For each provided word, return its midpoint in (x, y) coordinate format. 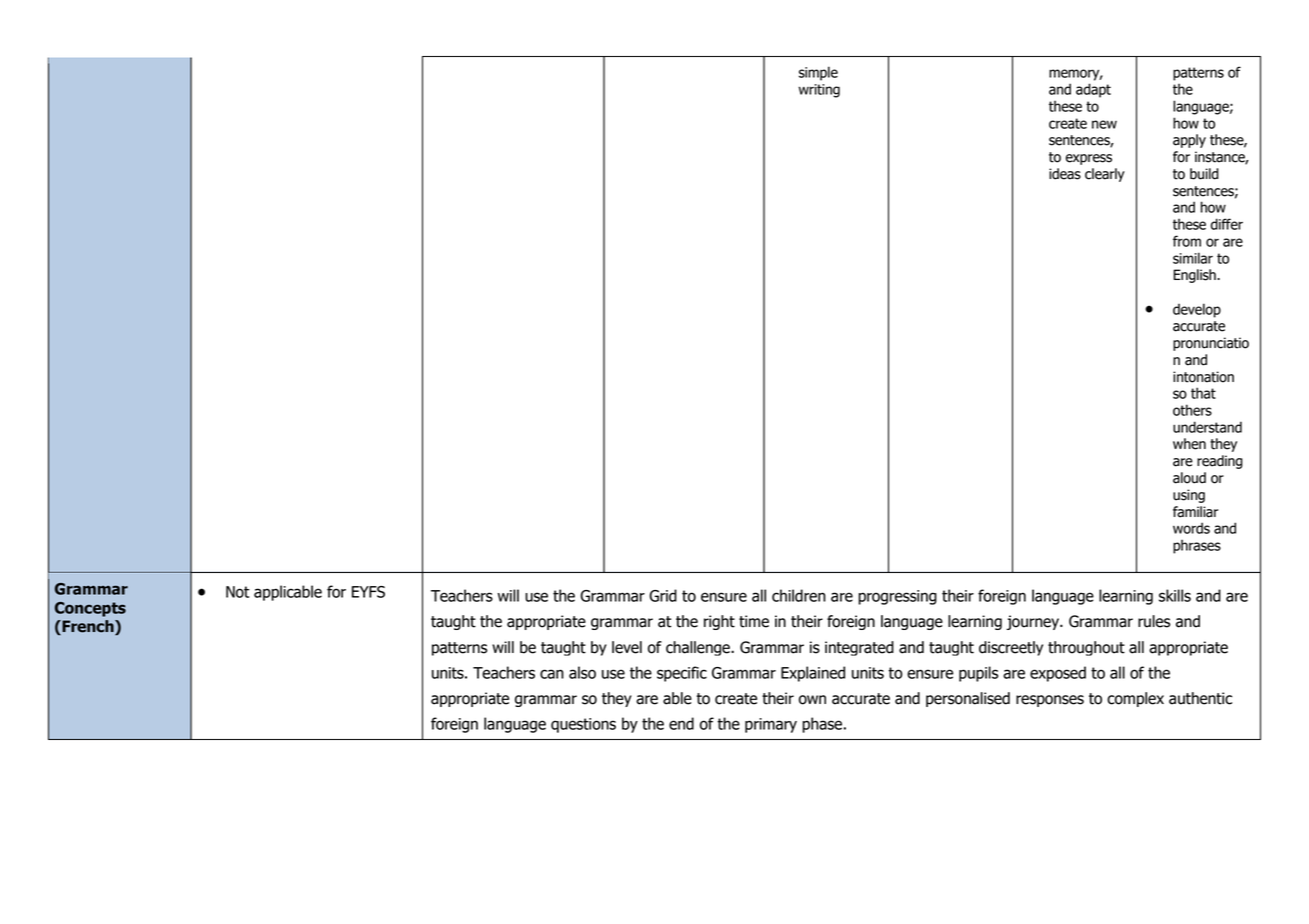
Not (238, 592)
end (681, 723)
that (1203, 393)
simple (818, 73)
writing (819, 91)
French (88, 627)
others (1192, 410)
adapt (1093, 90)
